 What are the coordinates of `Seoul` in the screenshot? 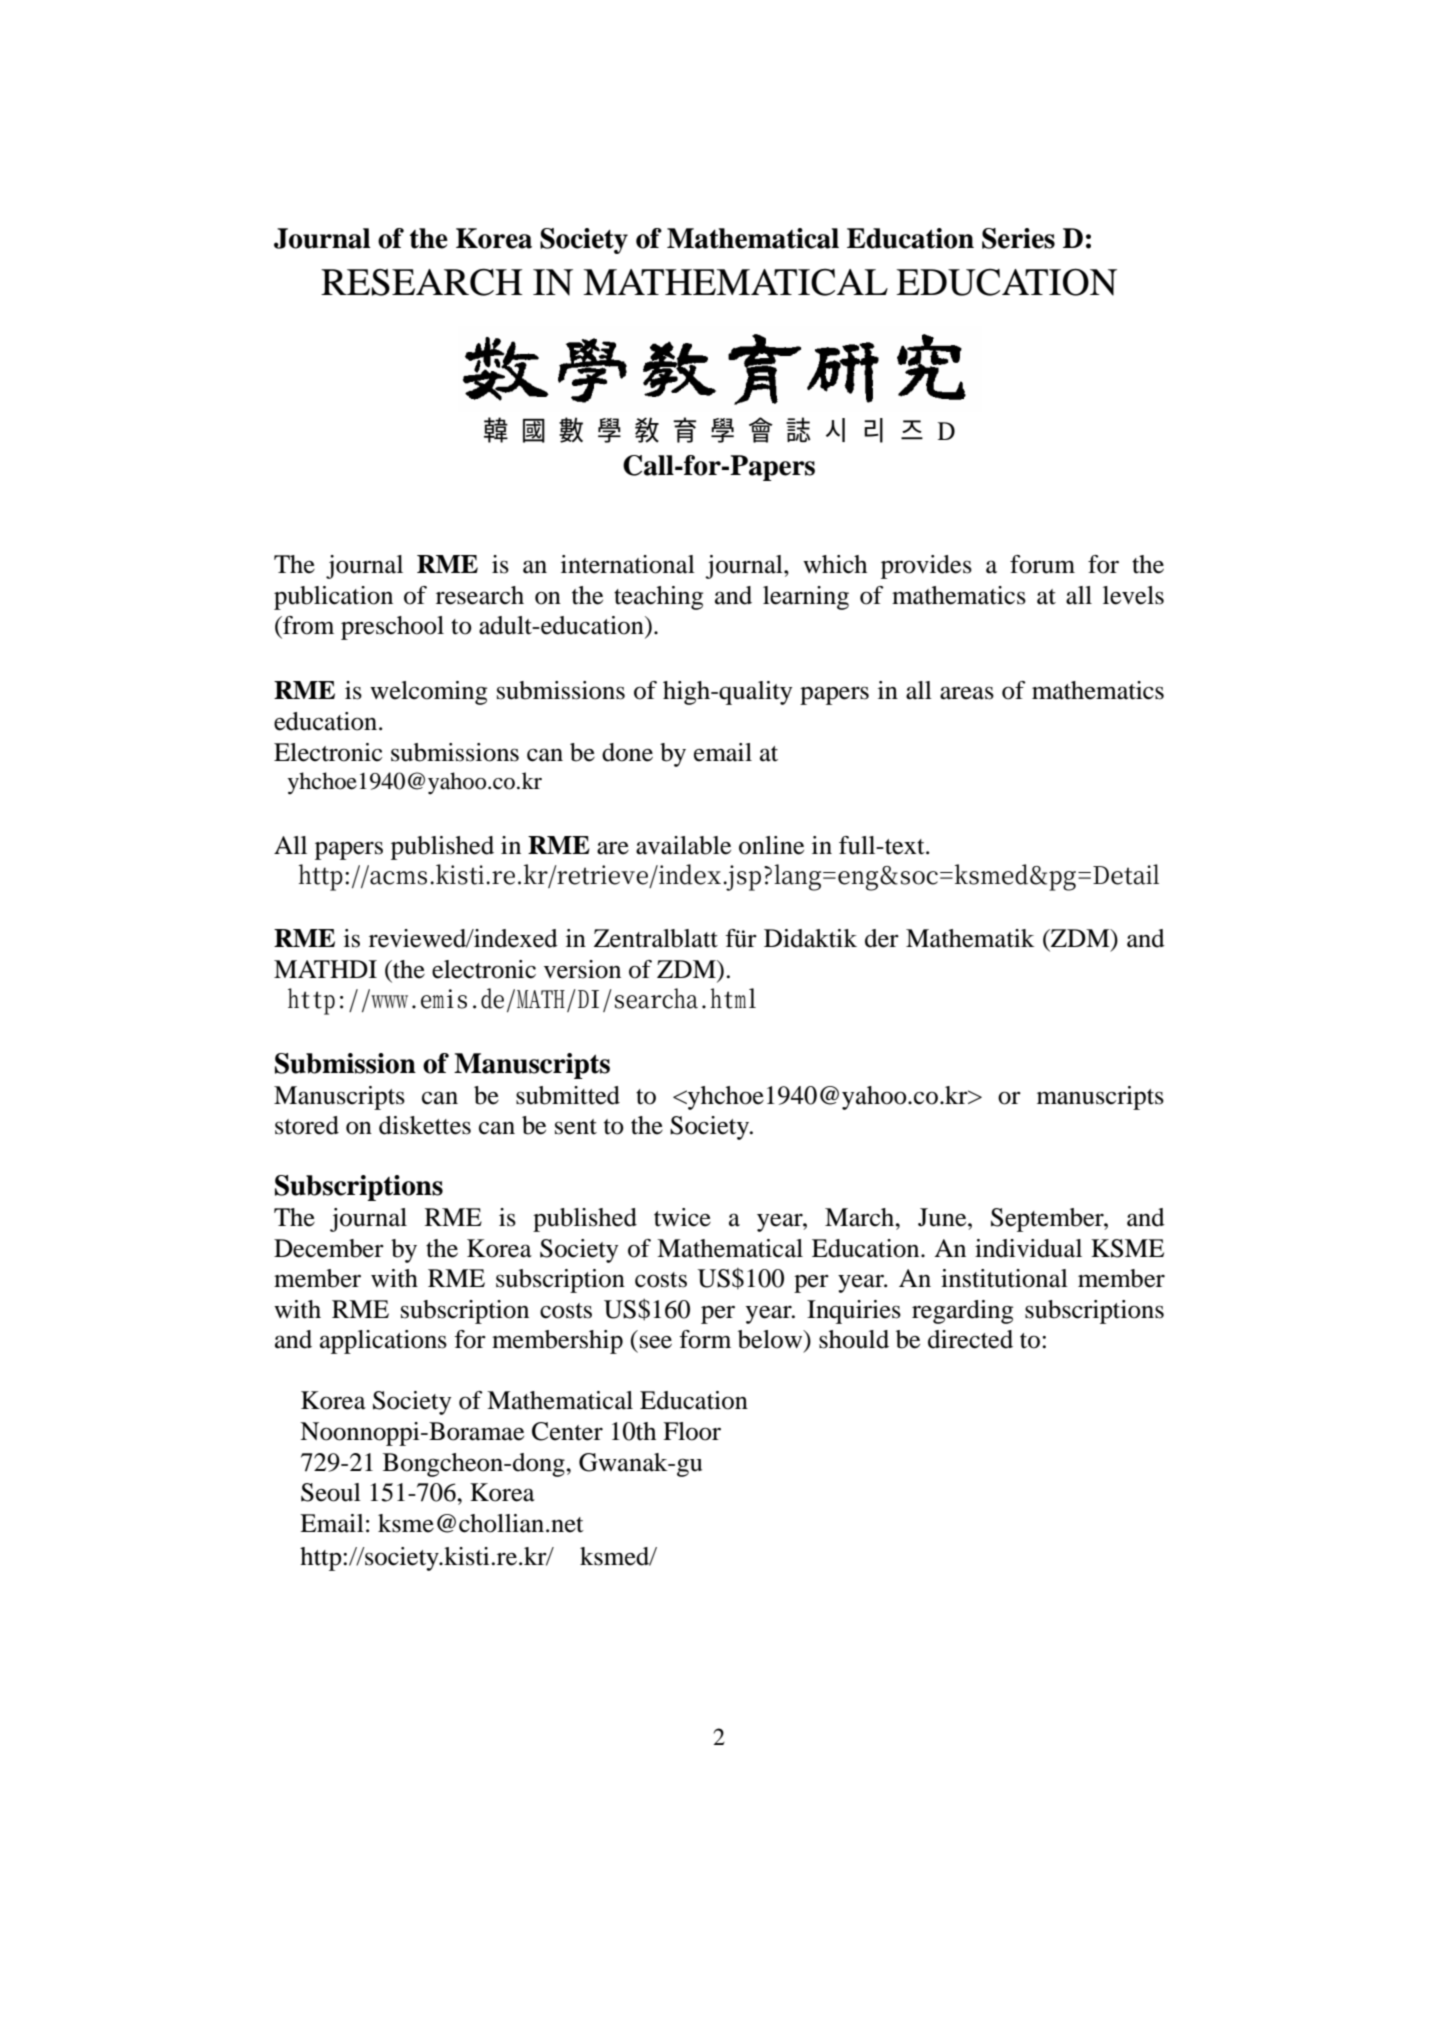 It's located at (331, 1492).
